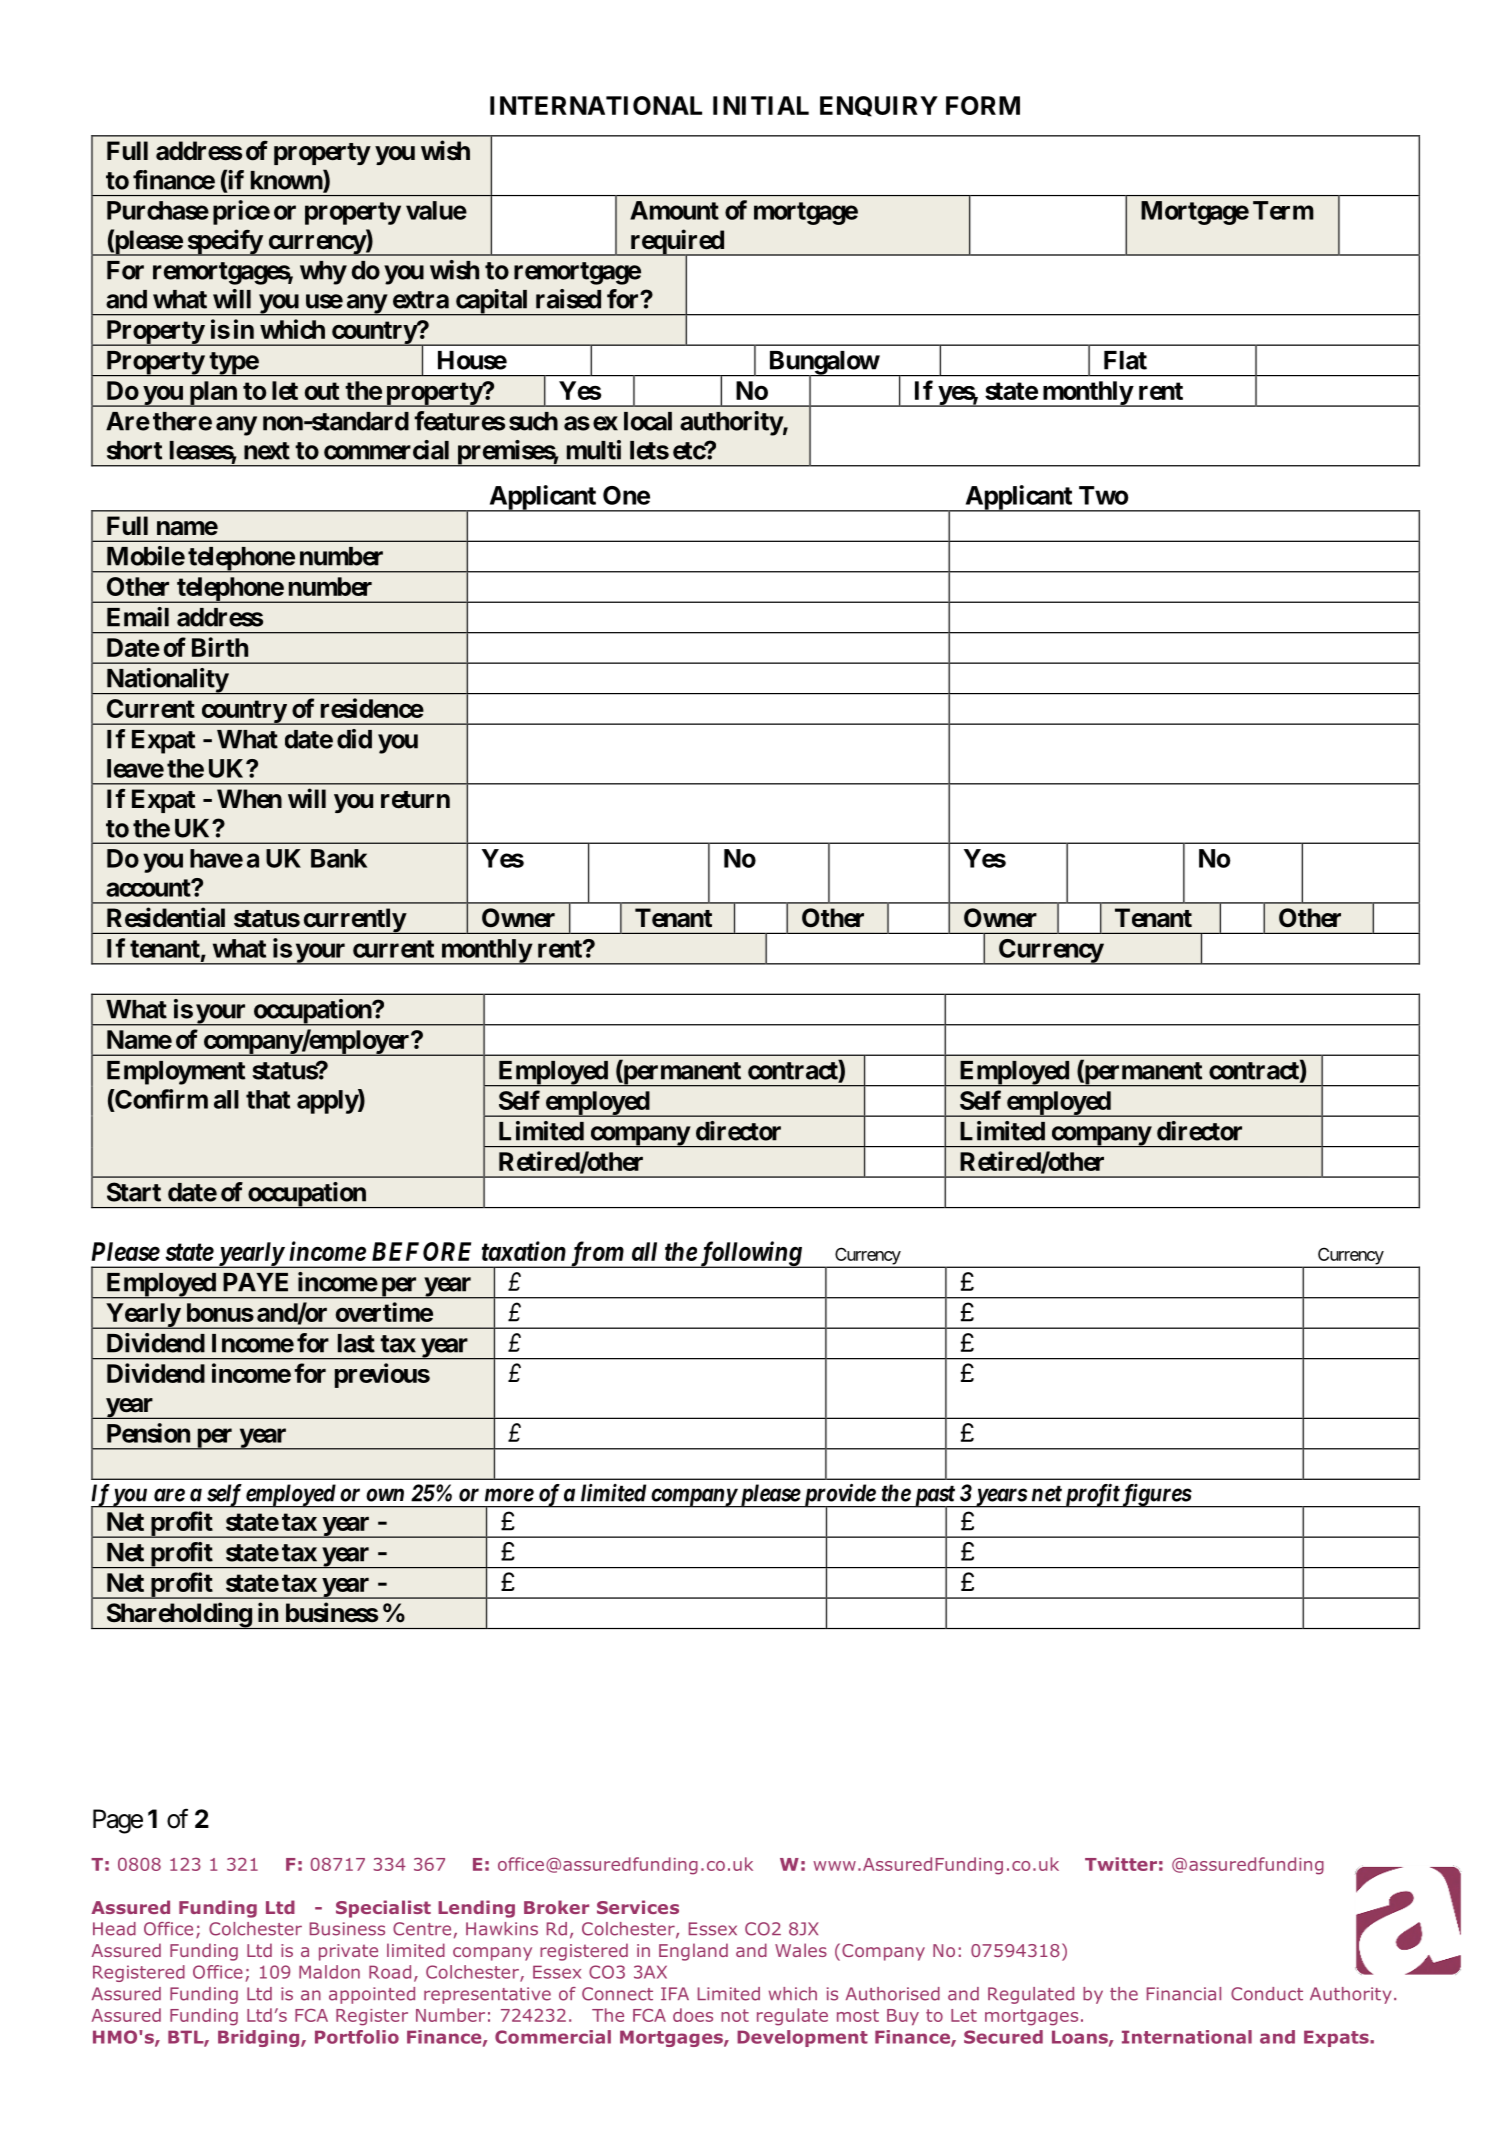 The width and height of the page is (1511, 2137). I want to click on When, so click(249, 799).
